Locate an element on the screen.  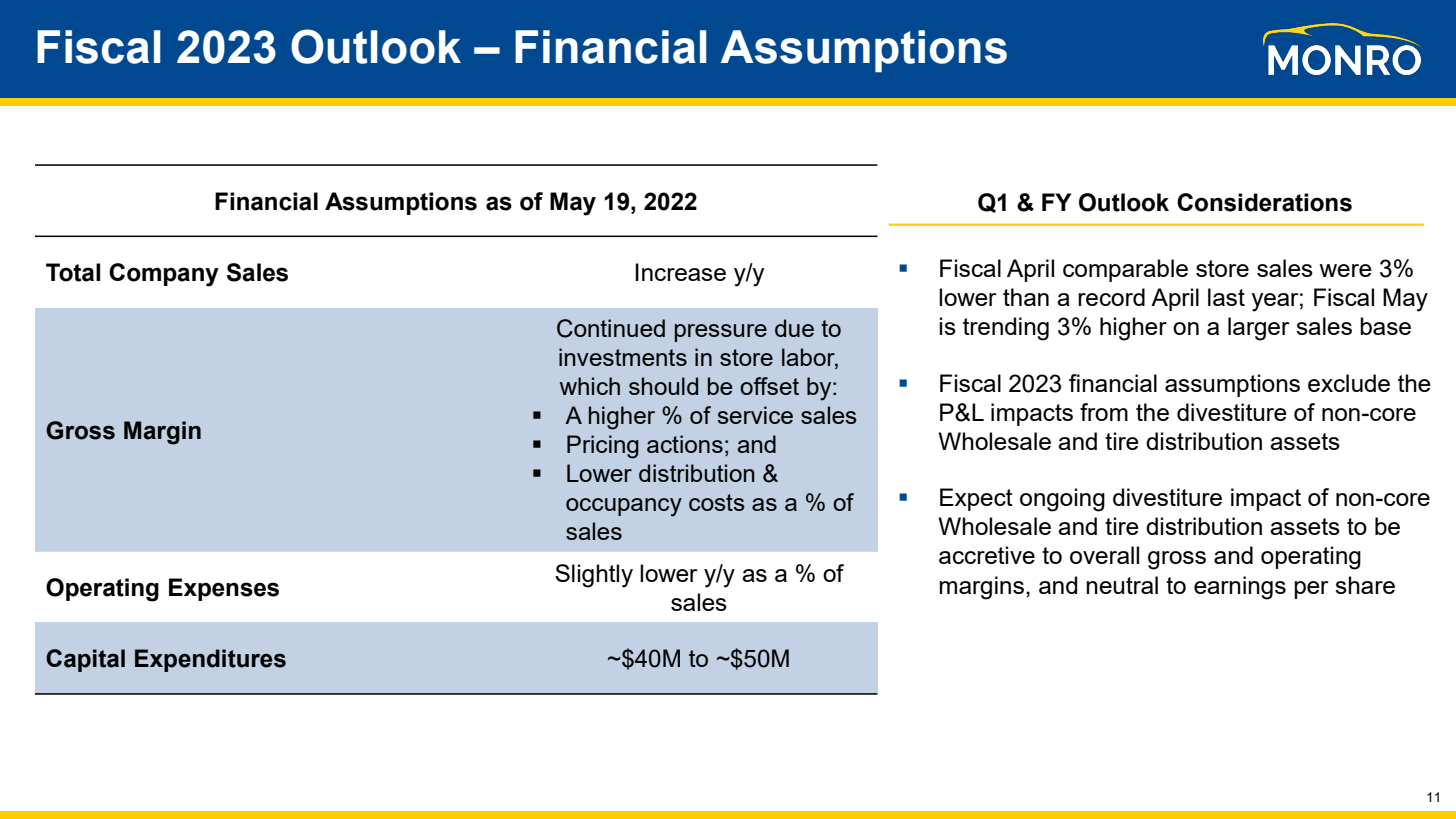
Company is located at coordinates (164, 275).
